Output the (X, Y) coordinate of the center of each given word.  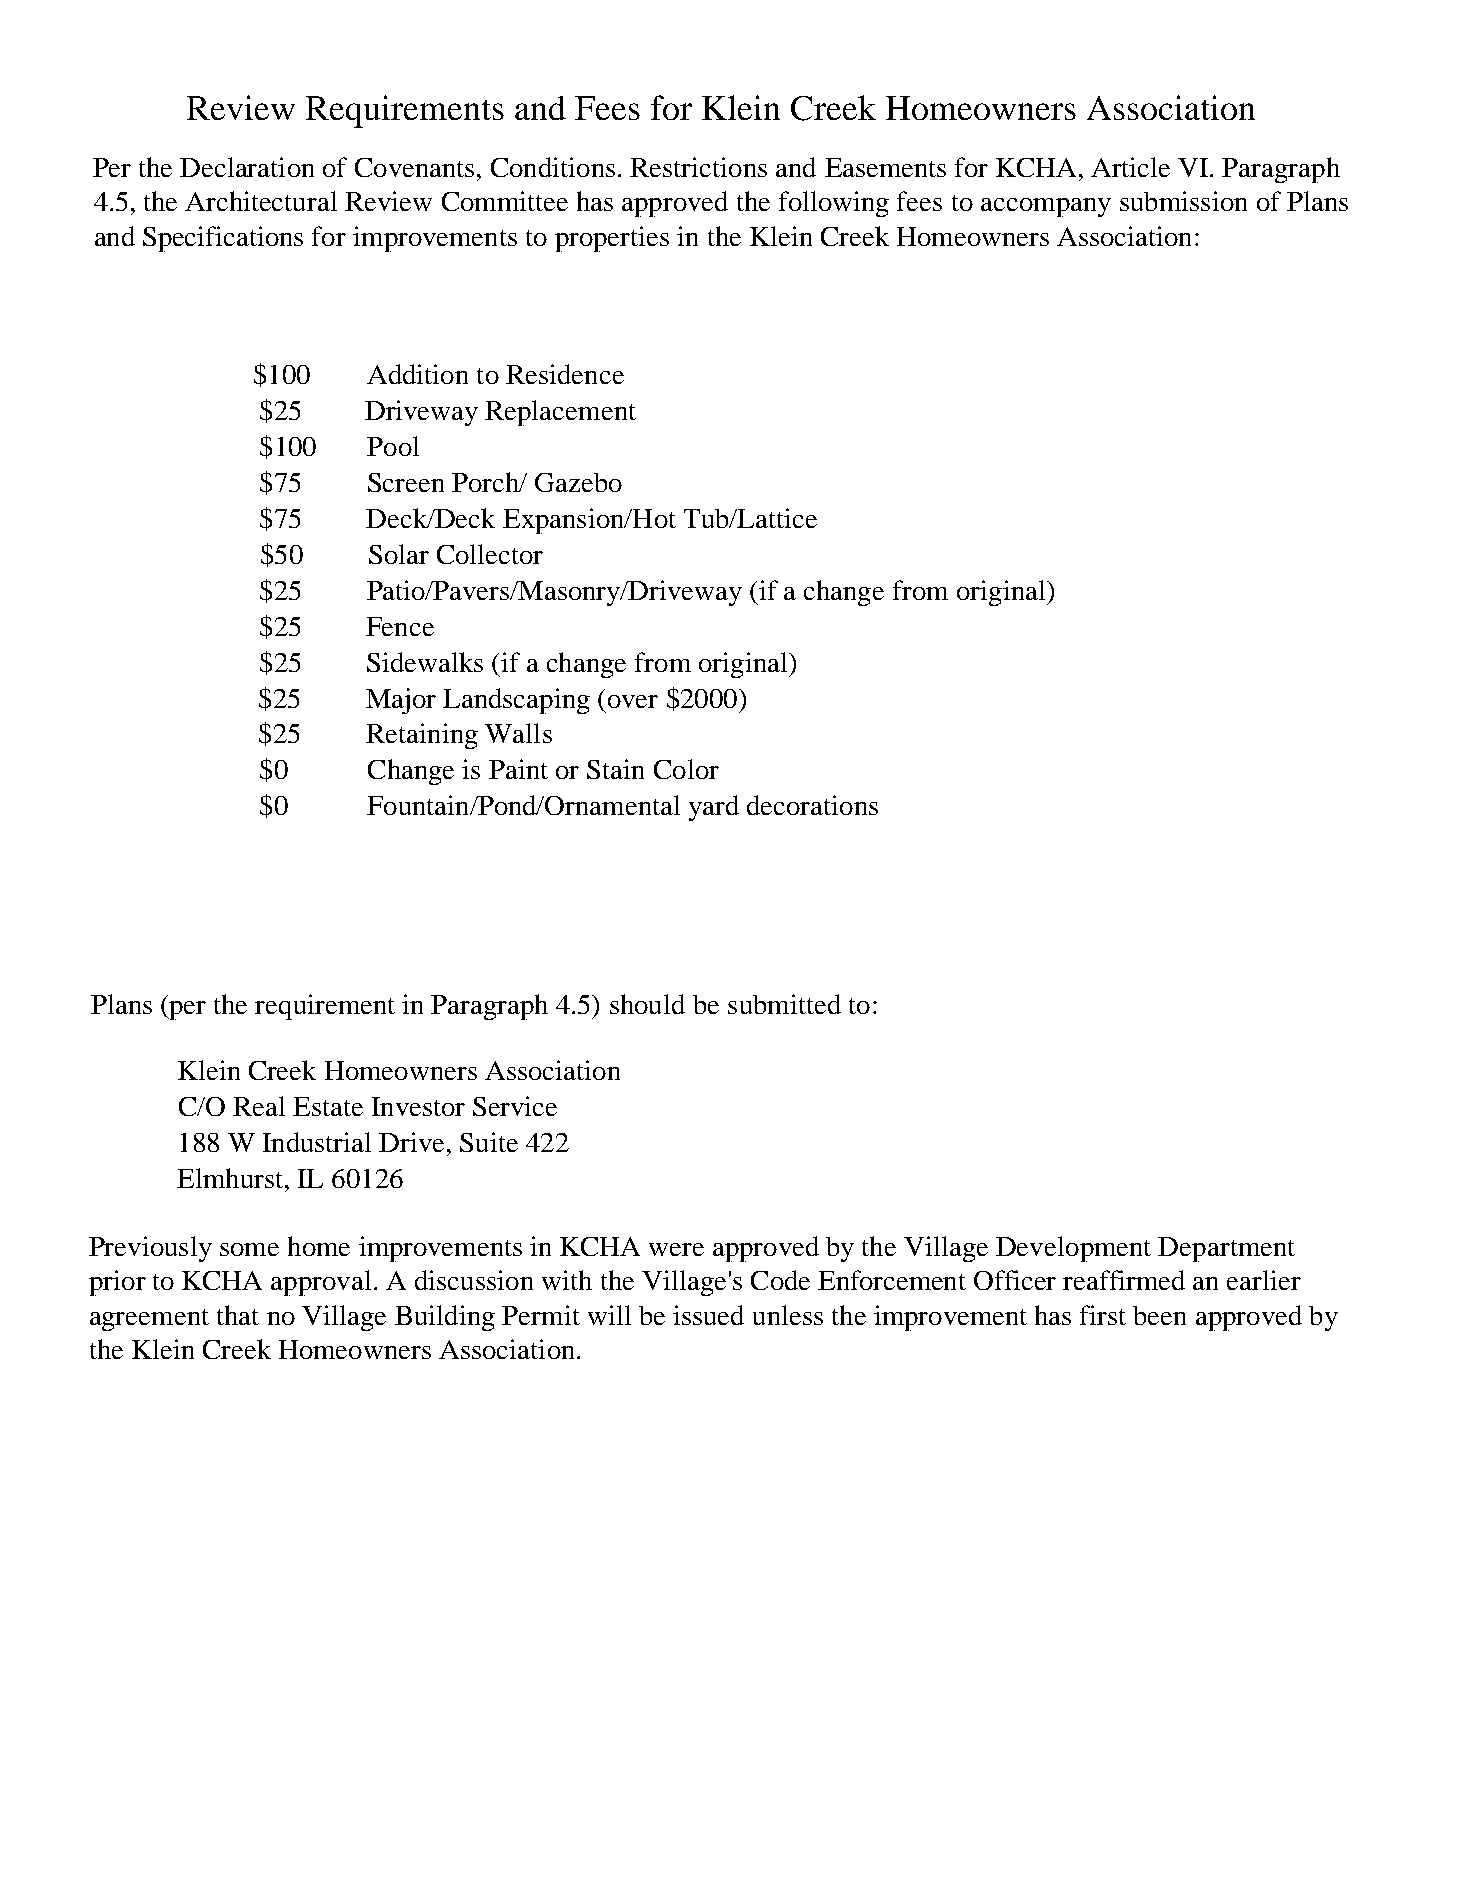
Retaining (422, 736)
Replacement (560, 413)
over (633, 701)
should (647, 1004)
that (238, 1315)
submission (1183, 201)
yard (714, 808)
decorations (812, 805)
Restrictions (698, 167)
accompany (1046, 207)
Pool (393, 446)
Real (259, 1106)
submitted (784, 1004)
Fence (400, 626)
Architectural (261, 201)
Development (1073, 1249)
